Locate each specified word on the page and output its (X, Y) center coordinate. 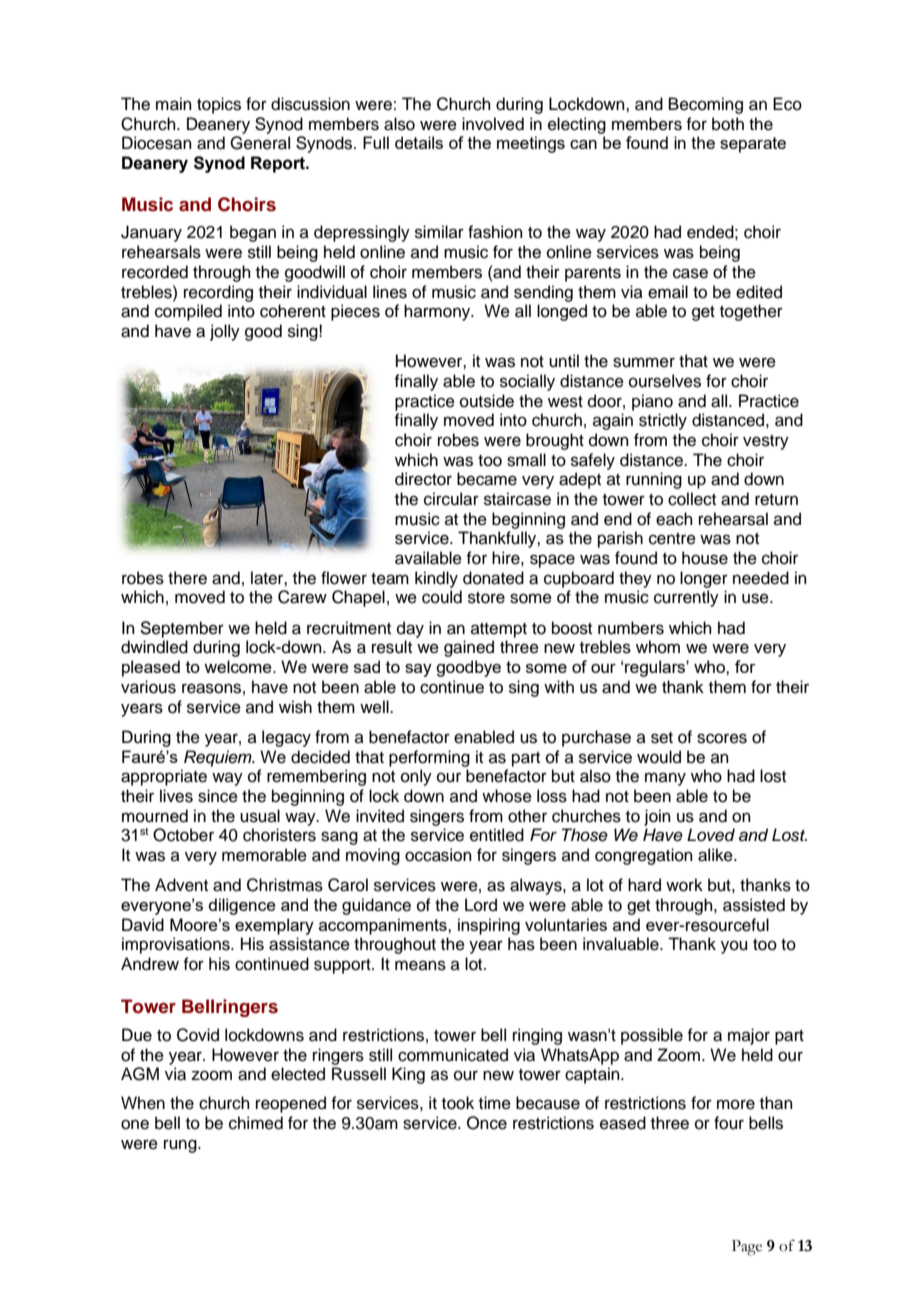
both (728, 124)
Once (487, 1123)
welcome (239, 666)
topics (219, 105)
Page (747, 1248)
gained (469, 648)
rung (181, 1146)
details (419, 142)
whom (658, 647)
